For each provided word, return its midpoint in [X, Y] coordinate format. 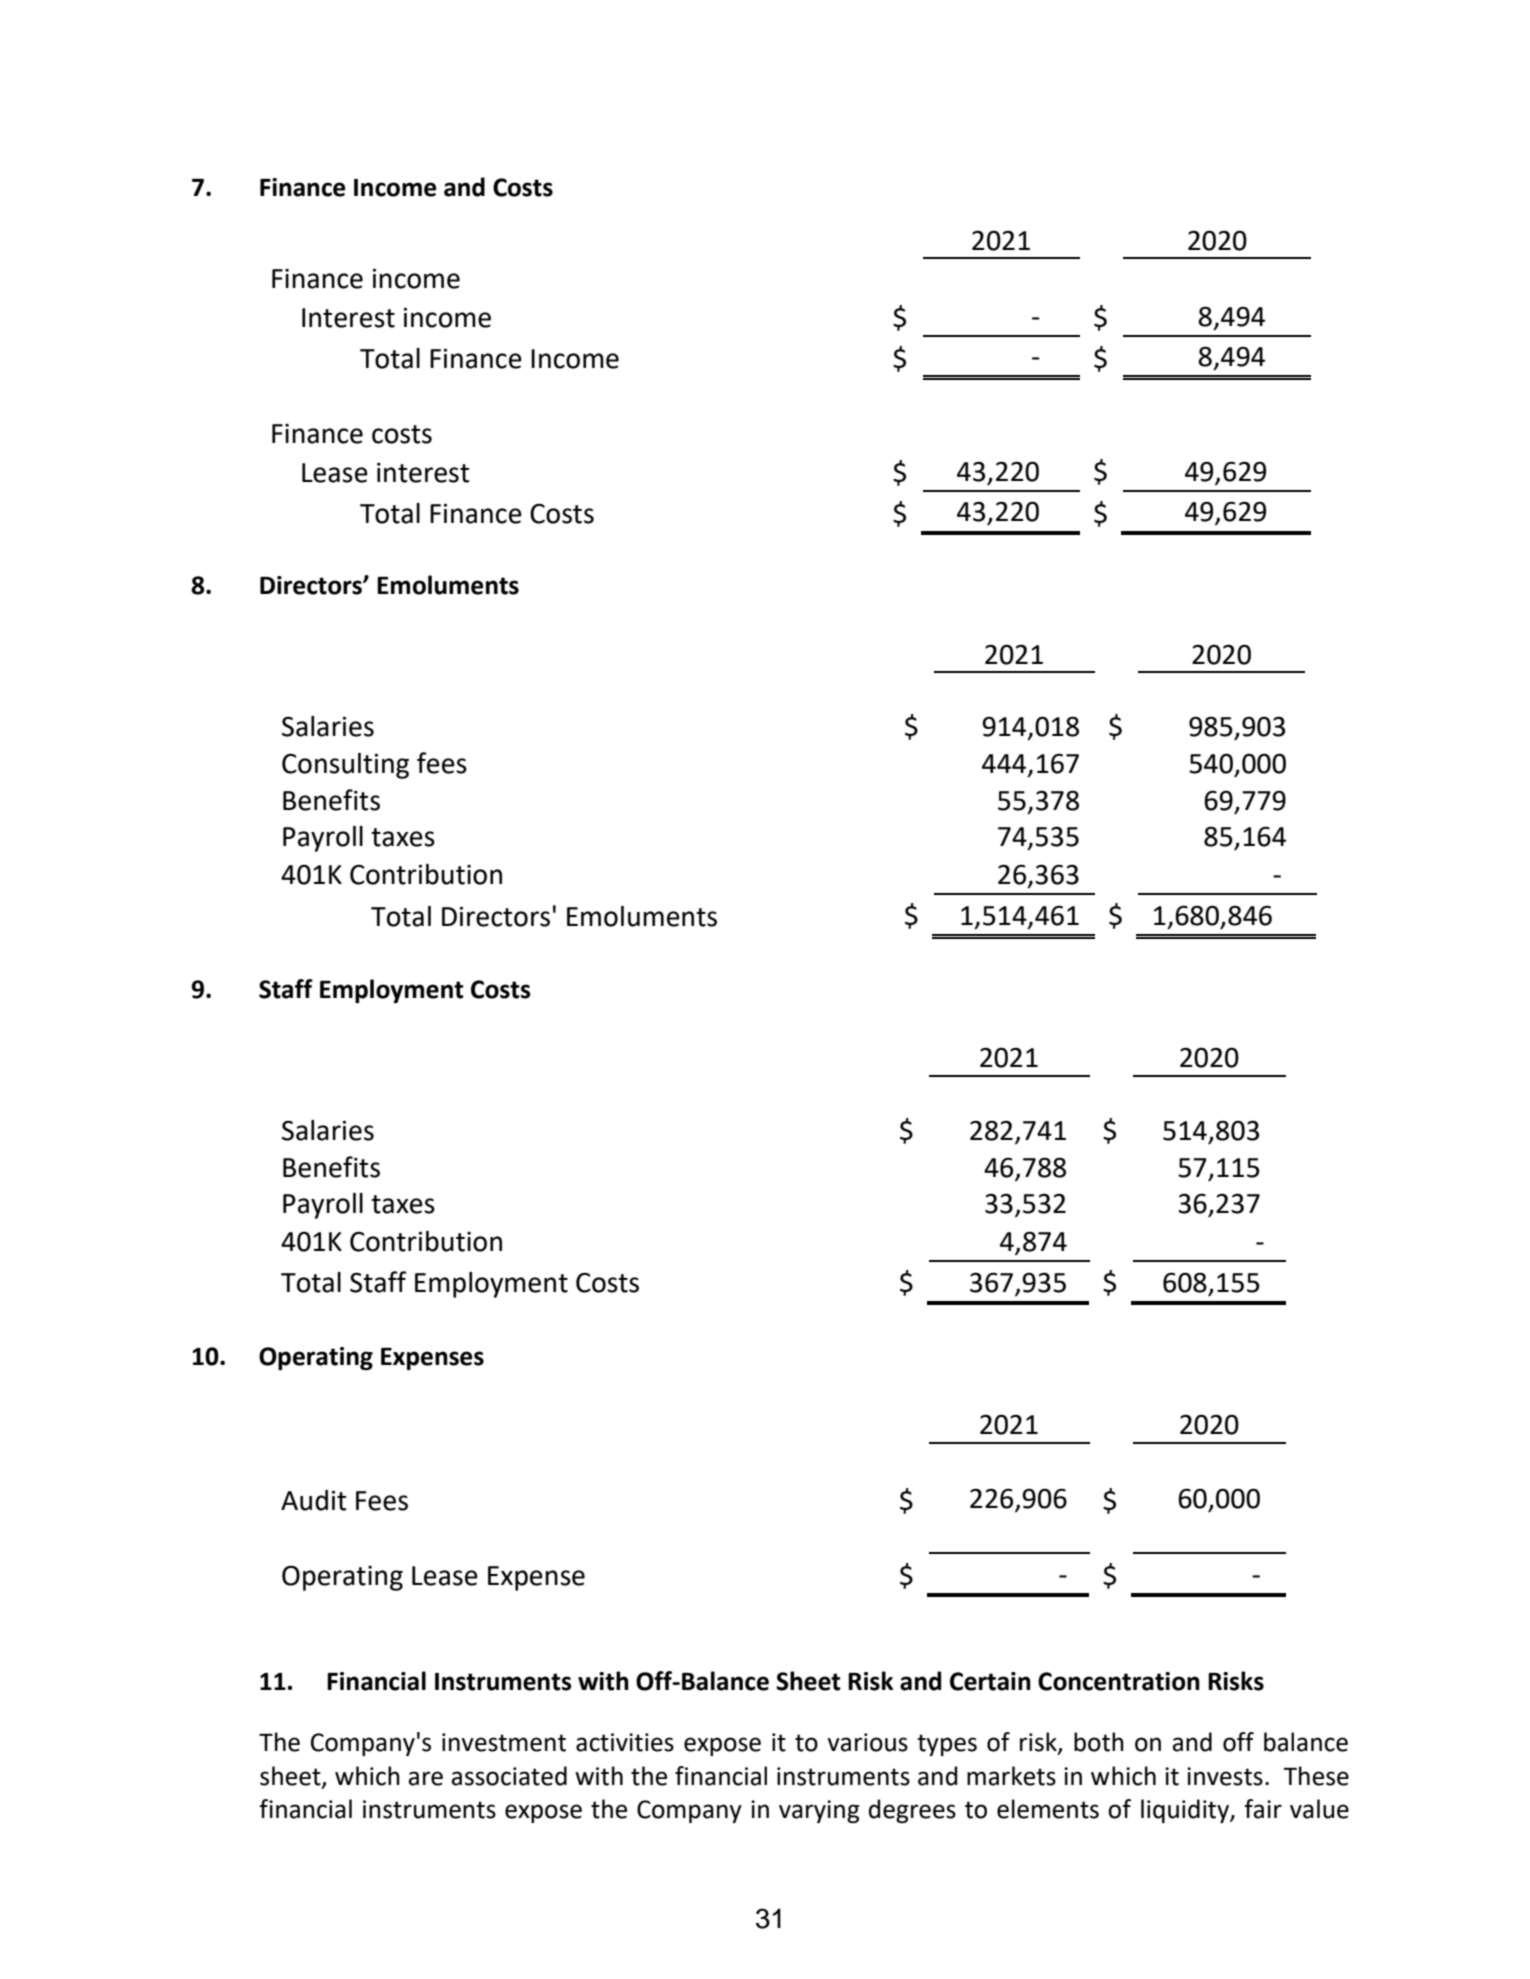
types [947, 1745]
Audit [313, 1500]
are [425, 1778]
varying [819, 1811]
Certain [990, 1681]
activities [625, 1742]
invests [1225, 1776]
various [867, 1742]
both [1099, 1742]
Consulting [345, 766]
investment [504, 1742]
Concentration [1119, 1681]
